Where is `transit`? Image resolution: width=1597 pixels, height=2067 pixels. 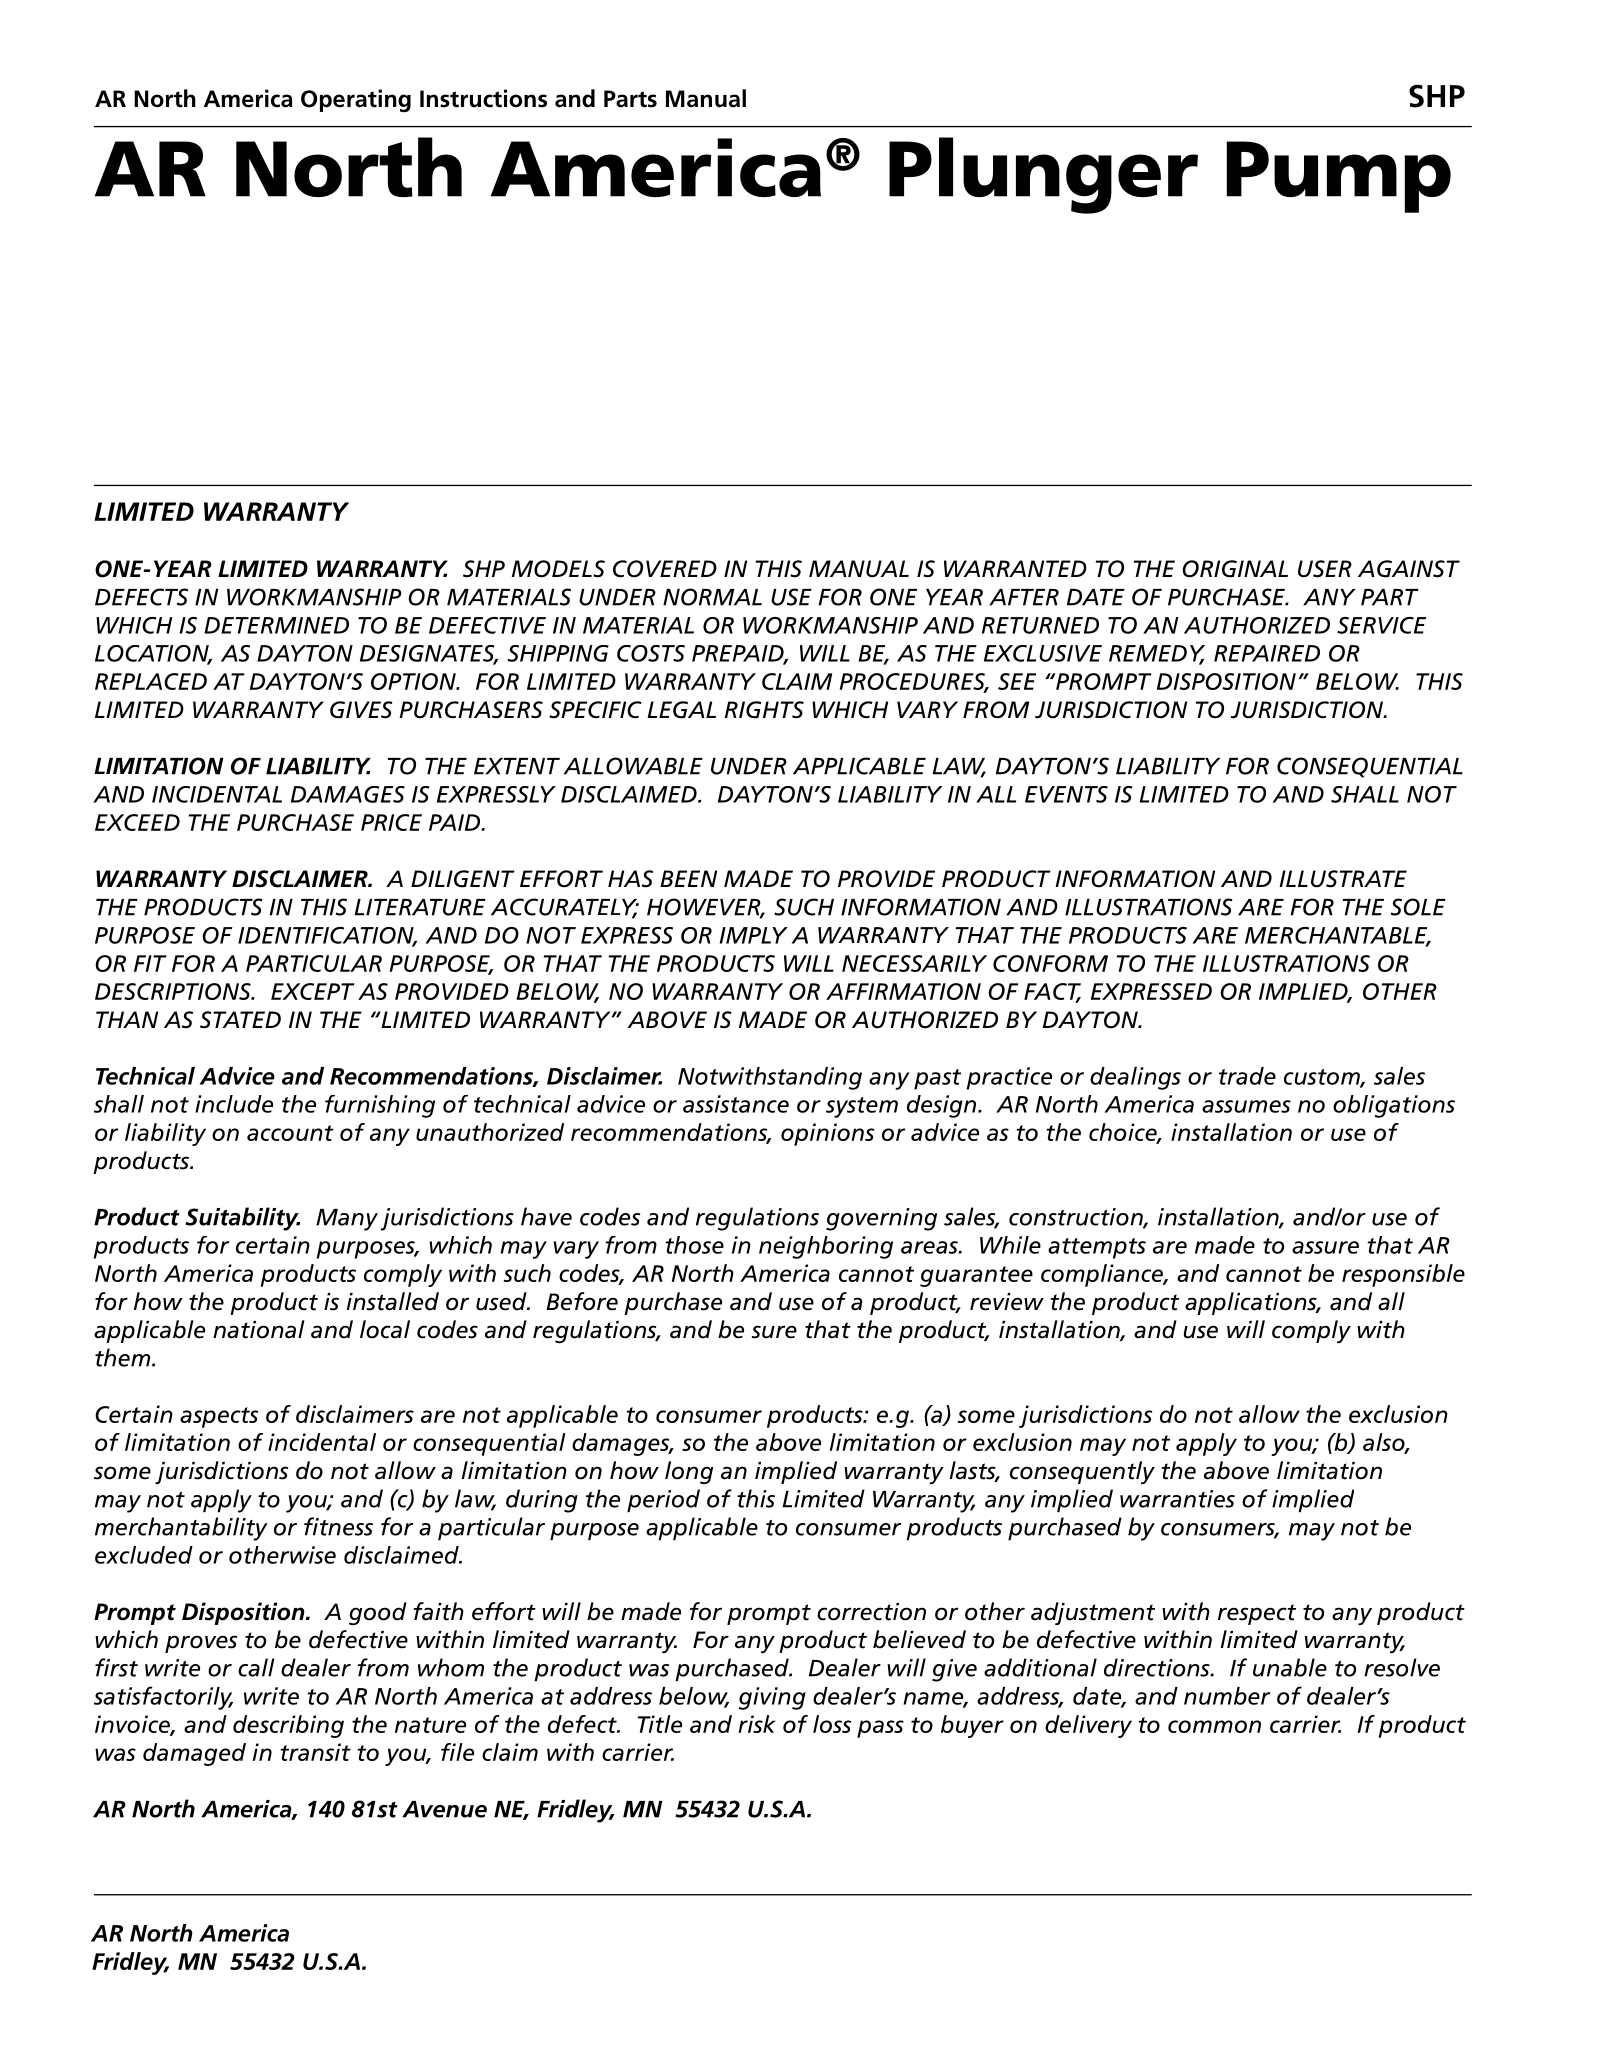 transit is located at coordinates (316, 1752).
